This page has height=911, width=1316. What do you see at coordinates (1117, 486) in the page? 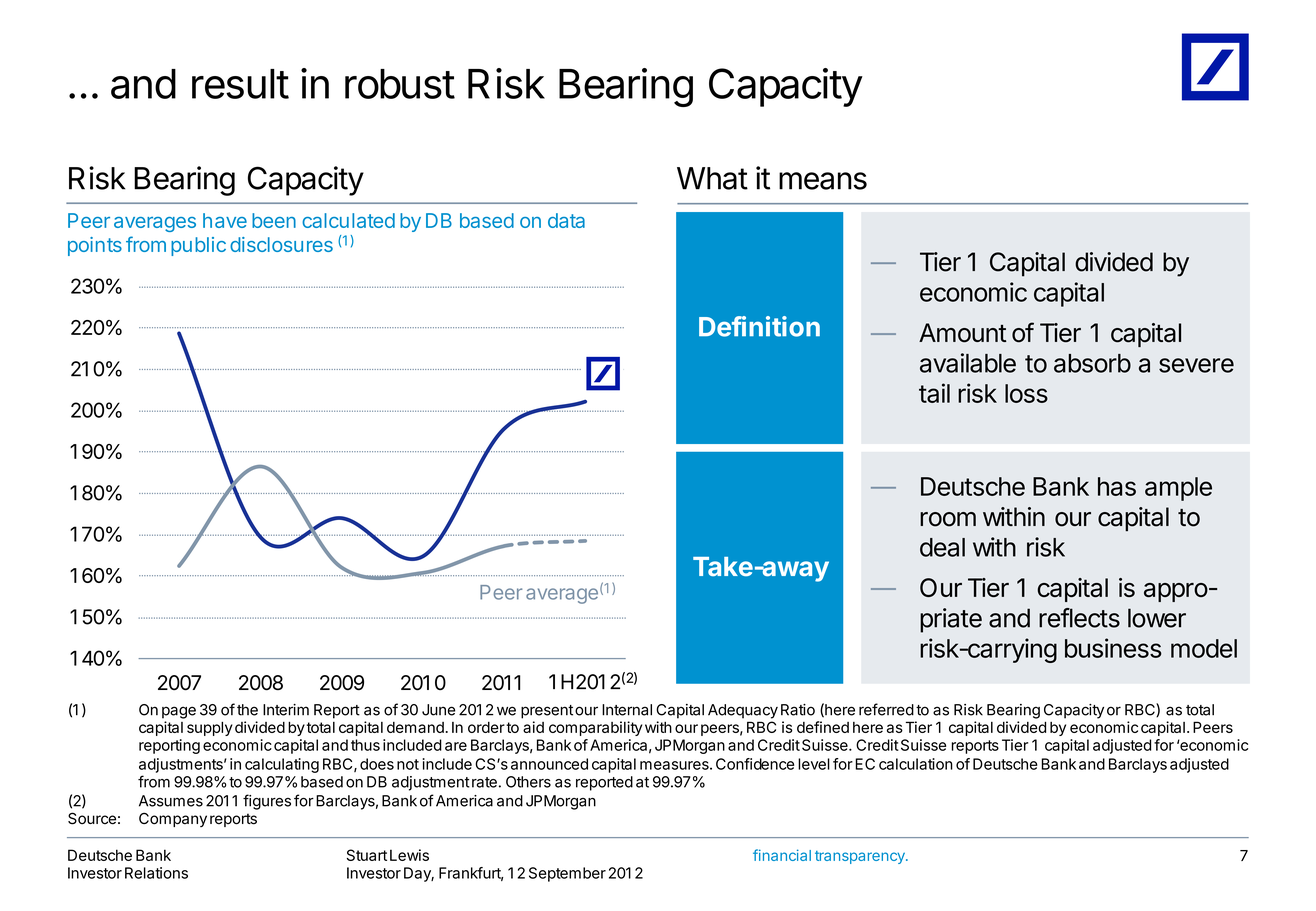
I see `has` at bounding box center [1117, 486].
